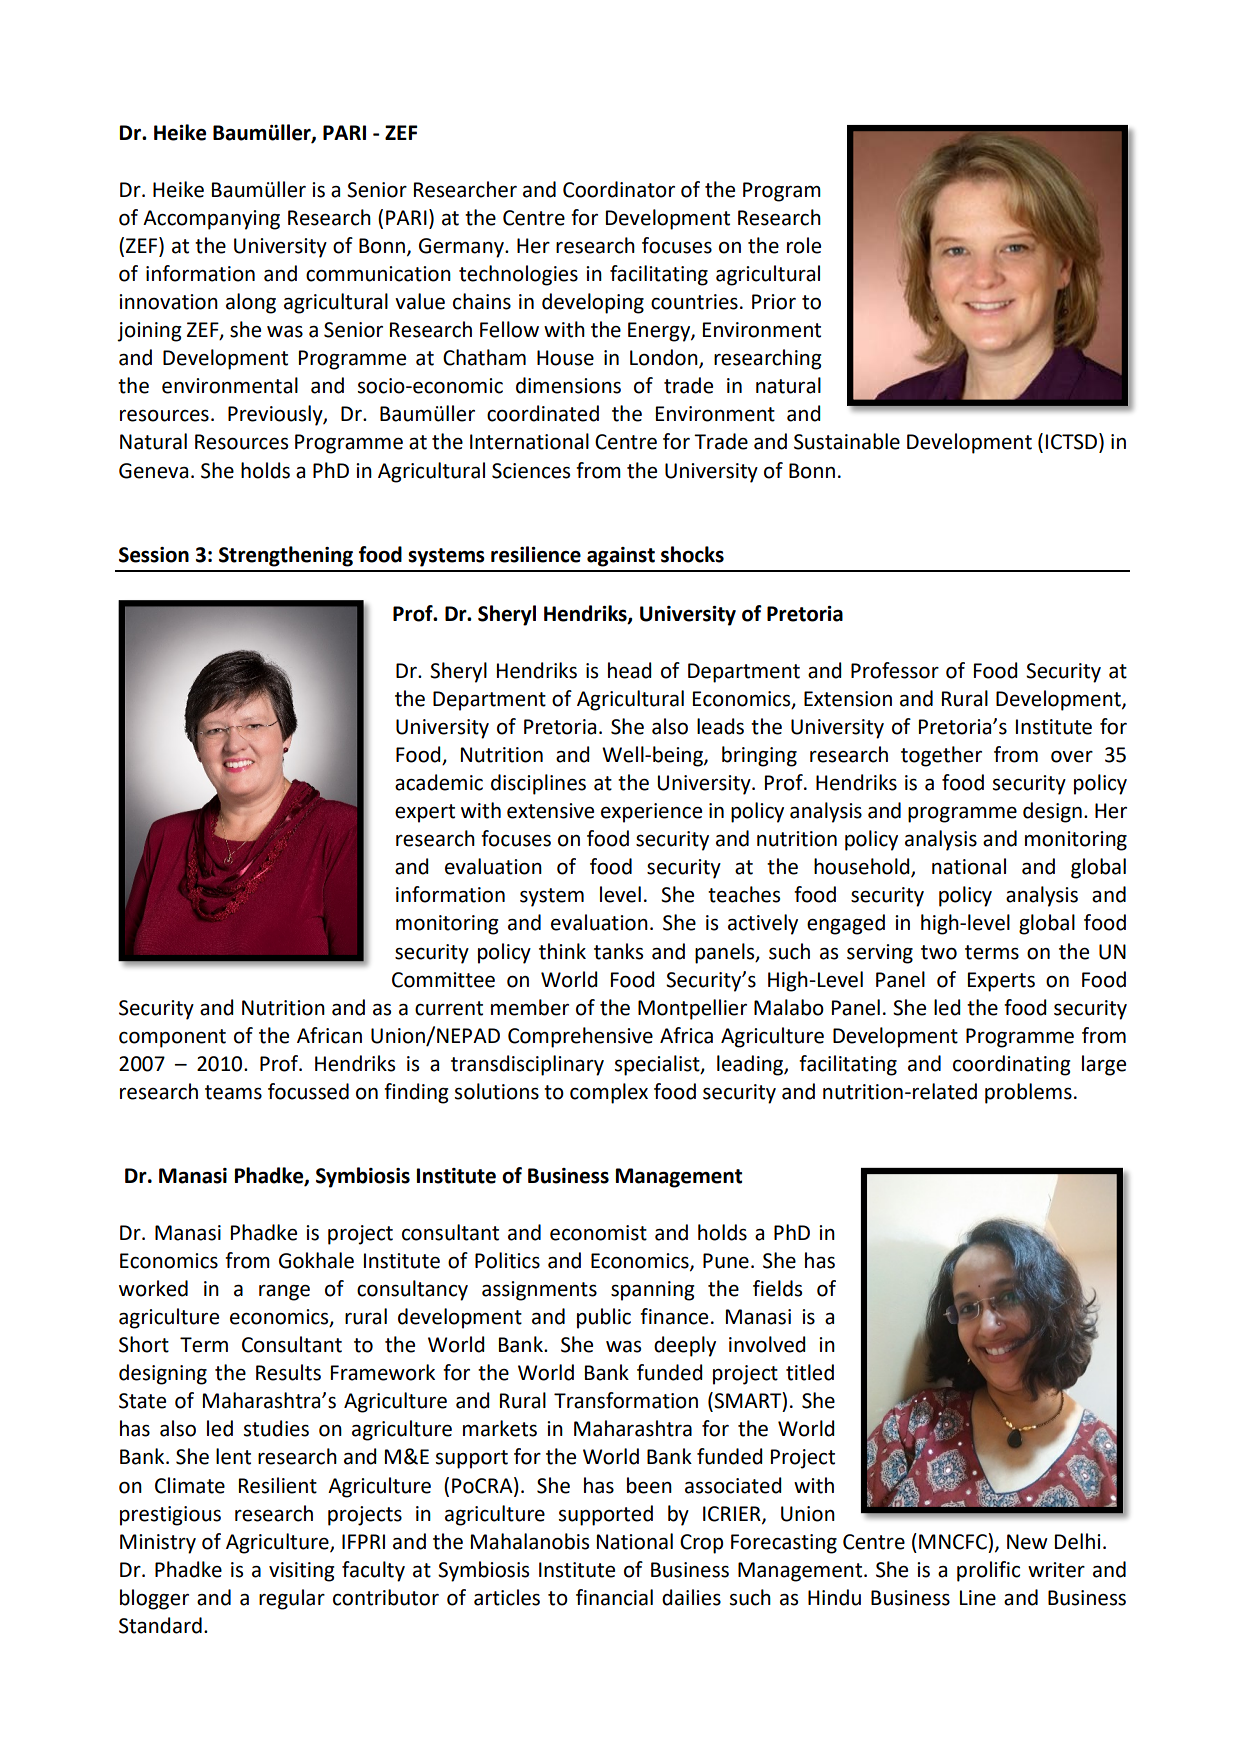  I want to click on two, so click(939, 952).
